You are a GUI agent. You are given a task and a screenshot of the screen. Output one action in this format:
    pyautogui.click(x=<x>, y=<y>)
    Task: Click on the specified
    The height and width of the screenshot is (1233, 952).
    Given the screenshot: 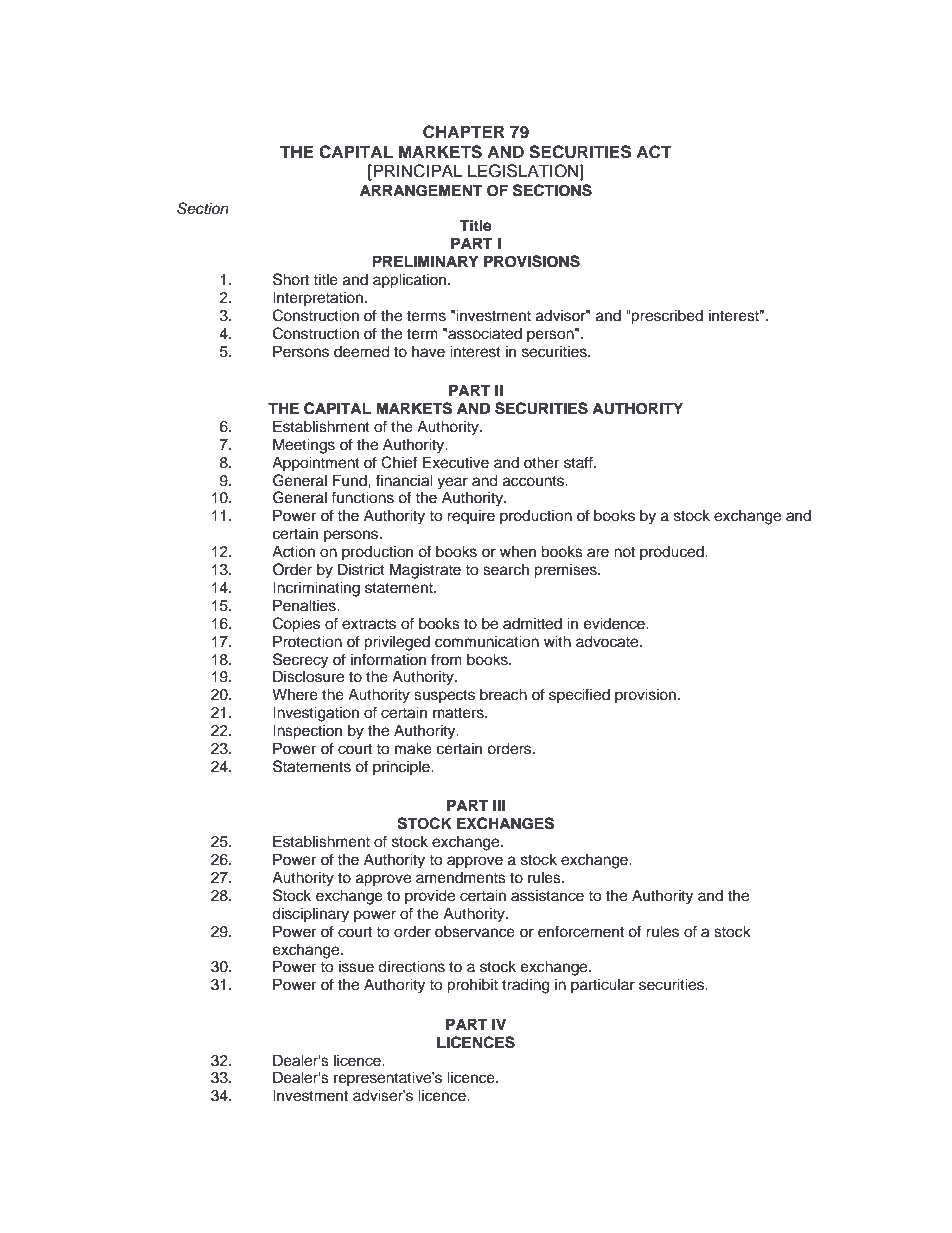 What is the action you would take?
    pyautogui.click(x=579, y=696)
